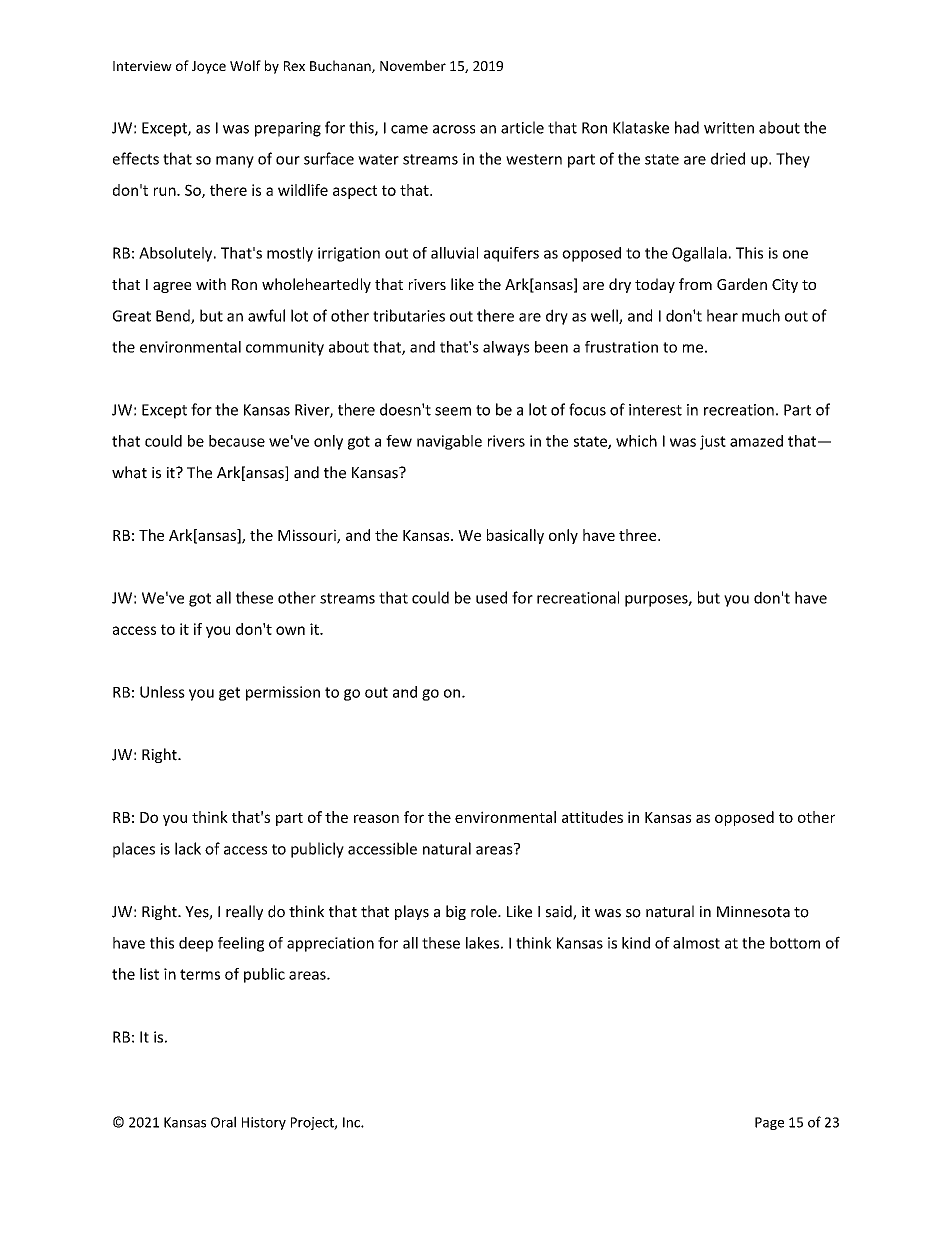  I want to click on navigable, so click(449, 442).
